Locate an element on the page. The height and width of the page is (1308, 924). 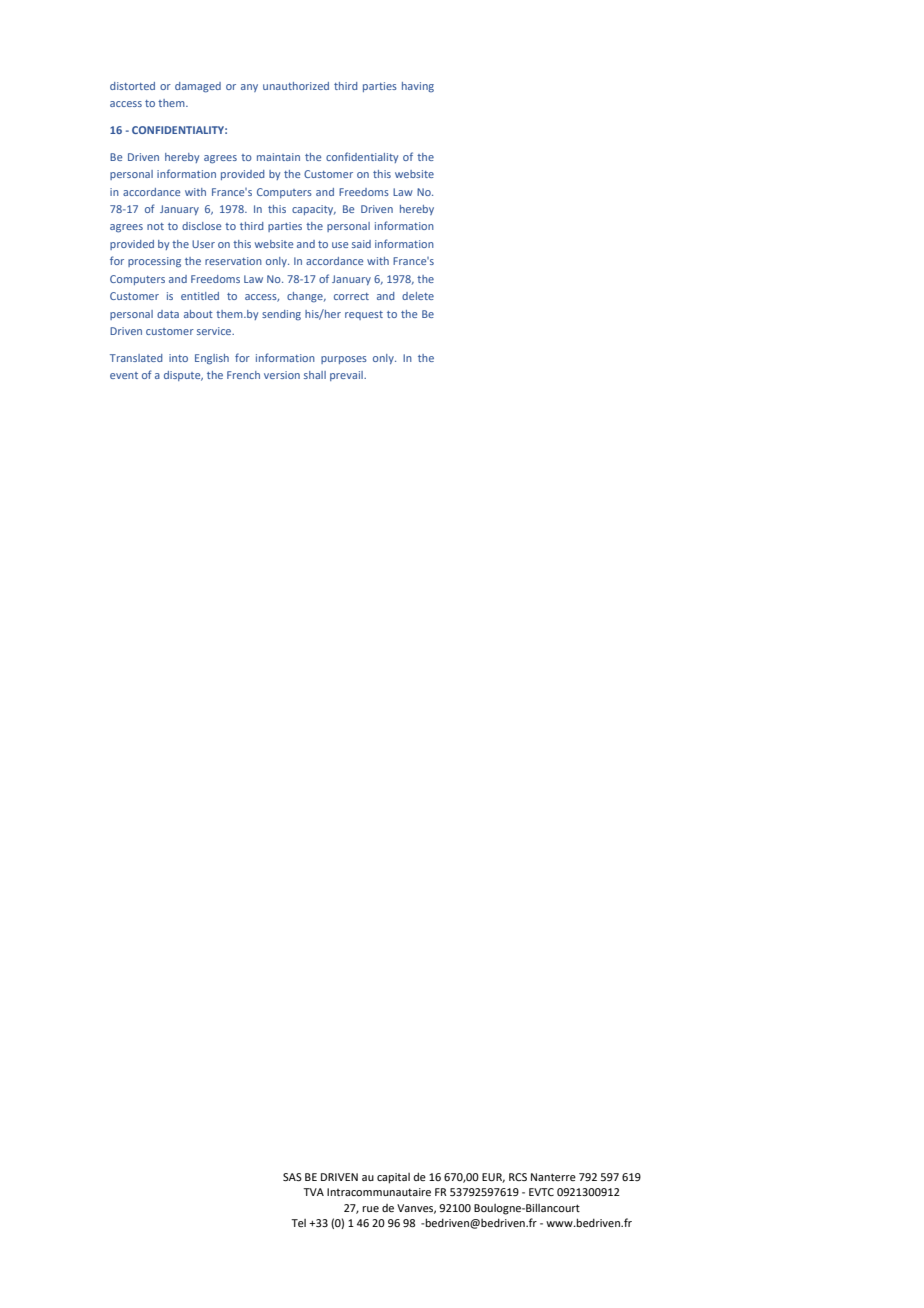
having is located at coordinates (418, 87).
